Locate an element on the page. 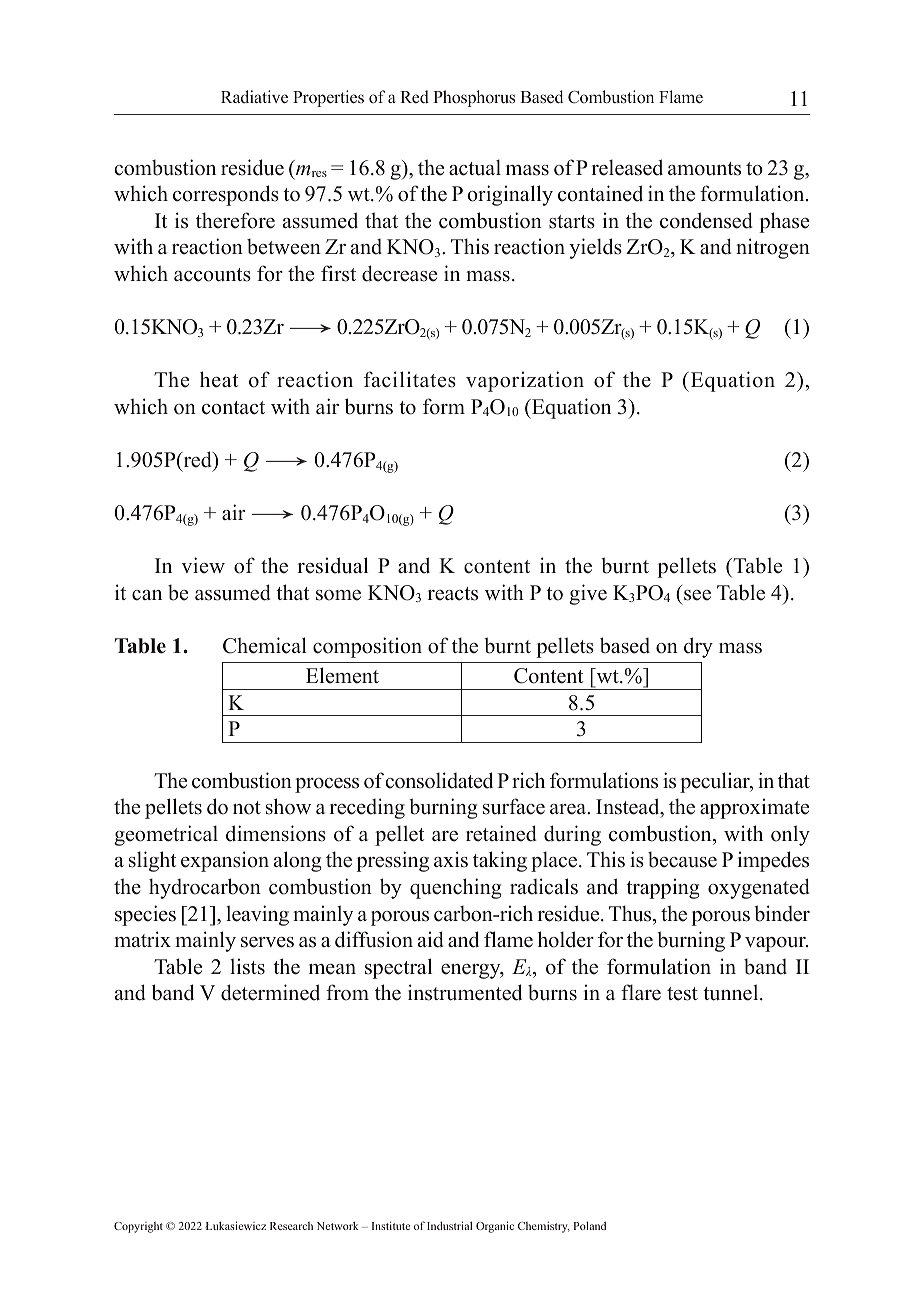 This page has height=1313, width=924. leaving is located at coordinates (257, 915).
